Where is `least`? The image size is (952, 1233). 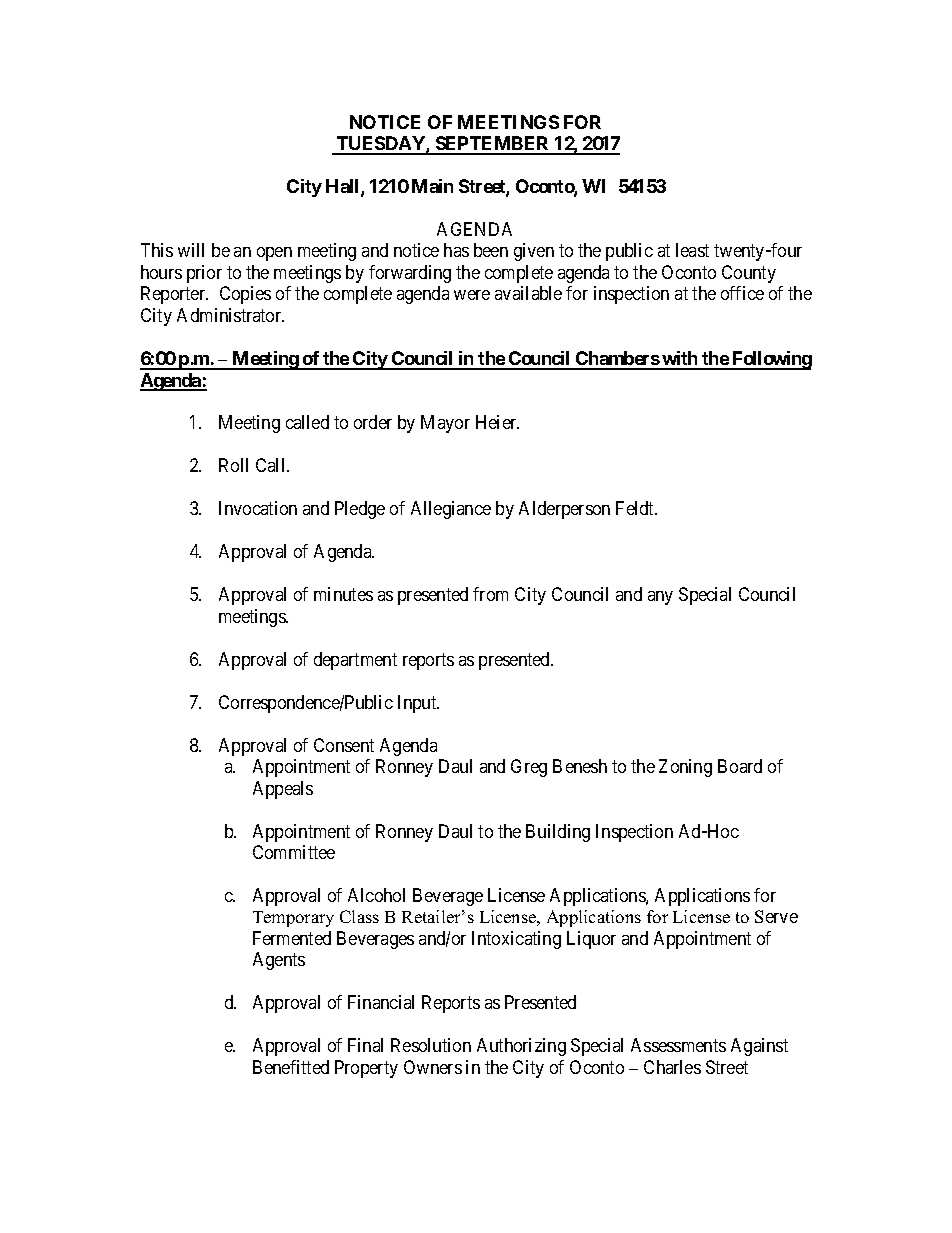
least is located at coordinates (692, 250).
